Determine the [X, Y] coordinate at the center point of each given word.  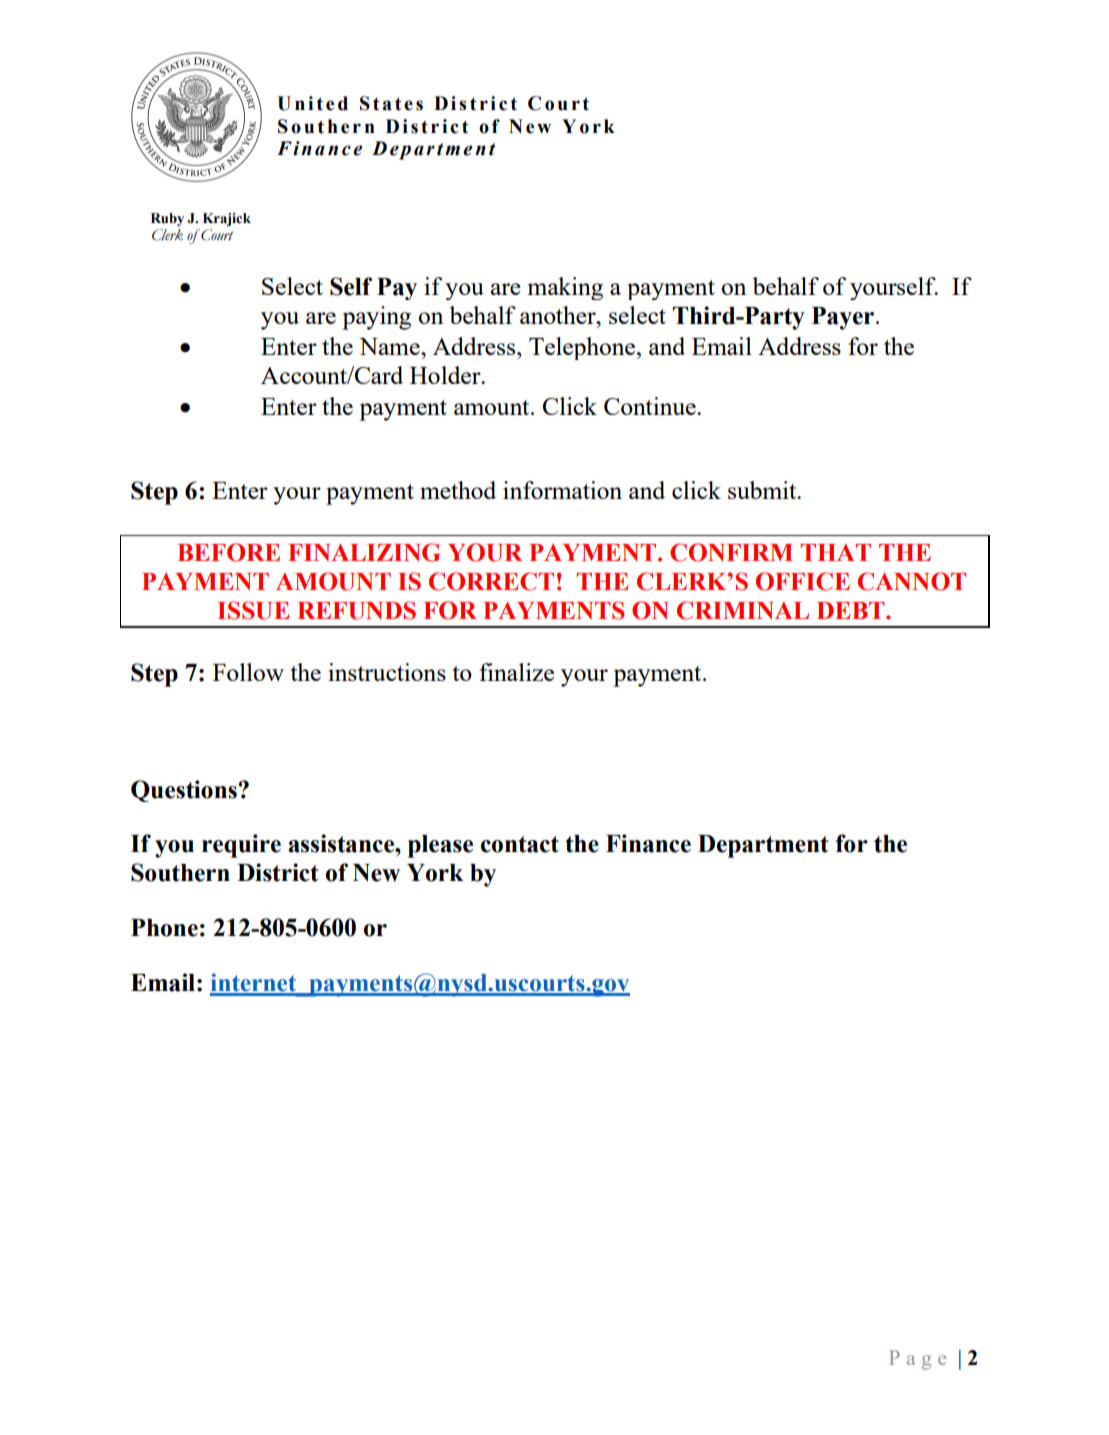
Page [917, 1360]
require [241, 846]
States [391, 103]
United [312, 103]
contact [520, 844]
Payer [844, 318]
